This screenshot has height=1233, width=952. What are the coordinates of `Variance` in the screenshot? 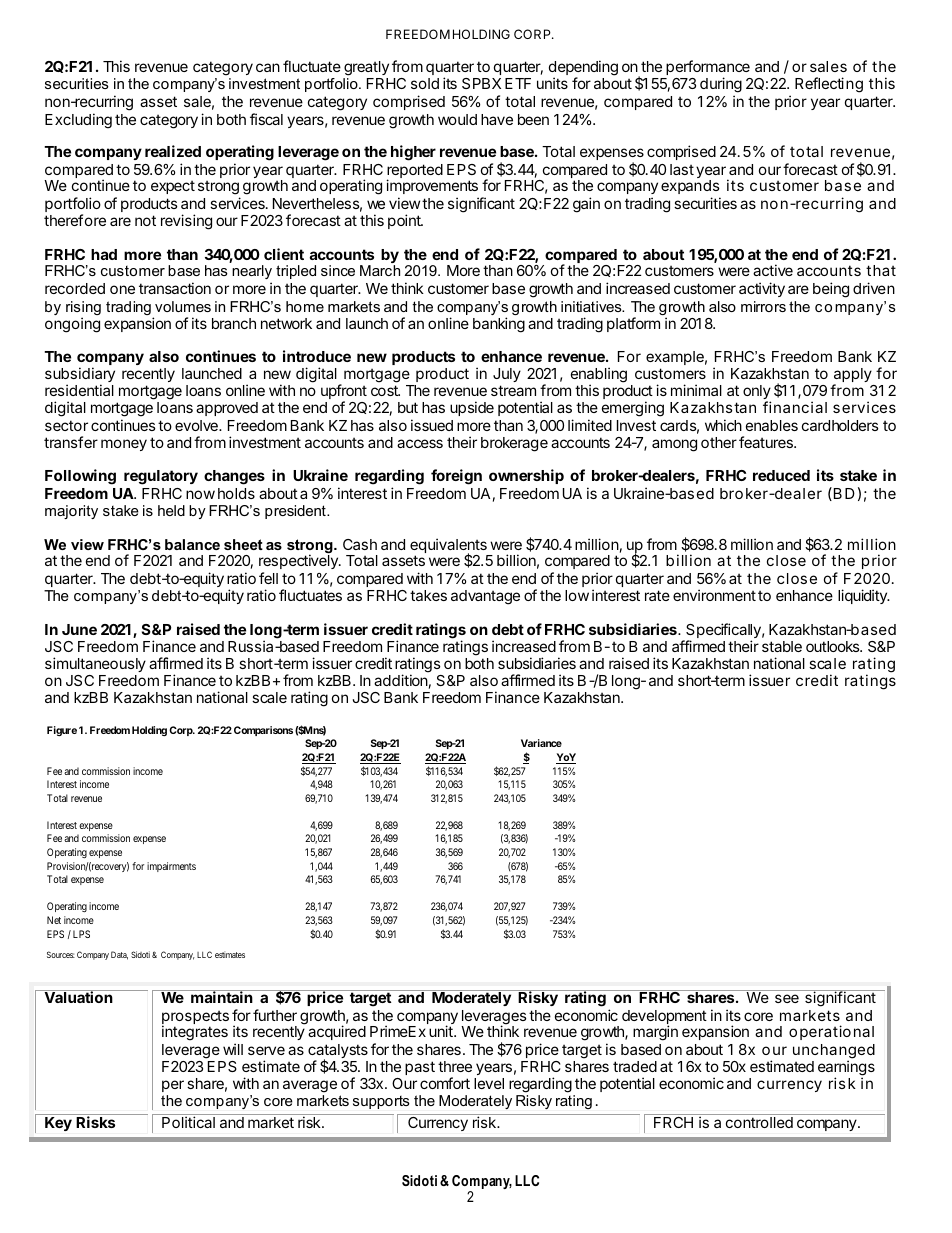 It's located at (541, 743).
